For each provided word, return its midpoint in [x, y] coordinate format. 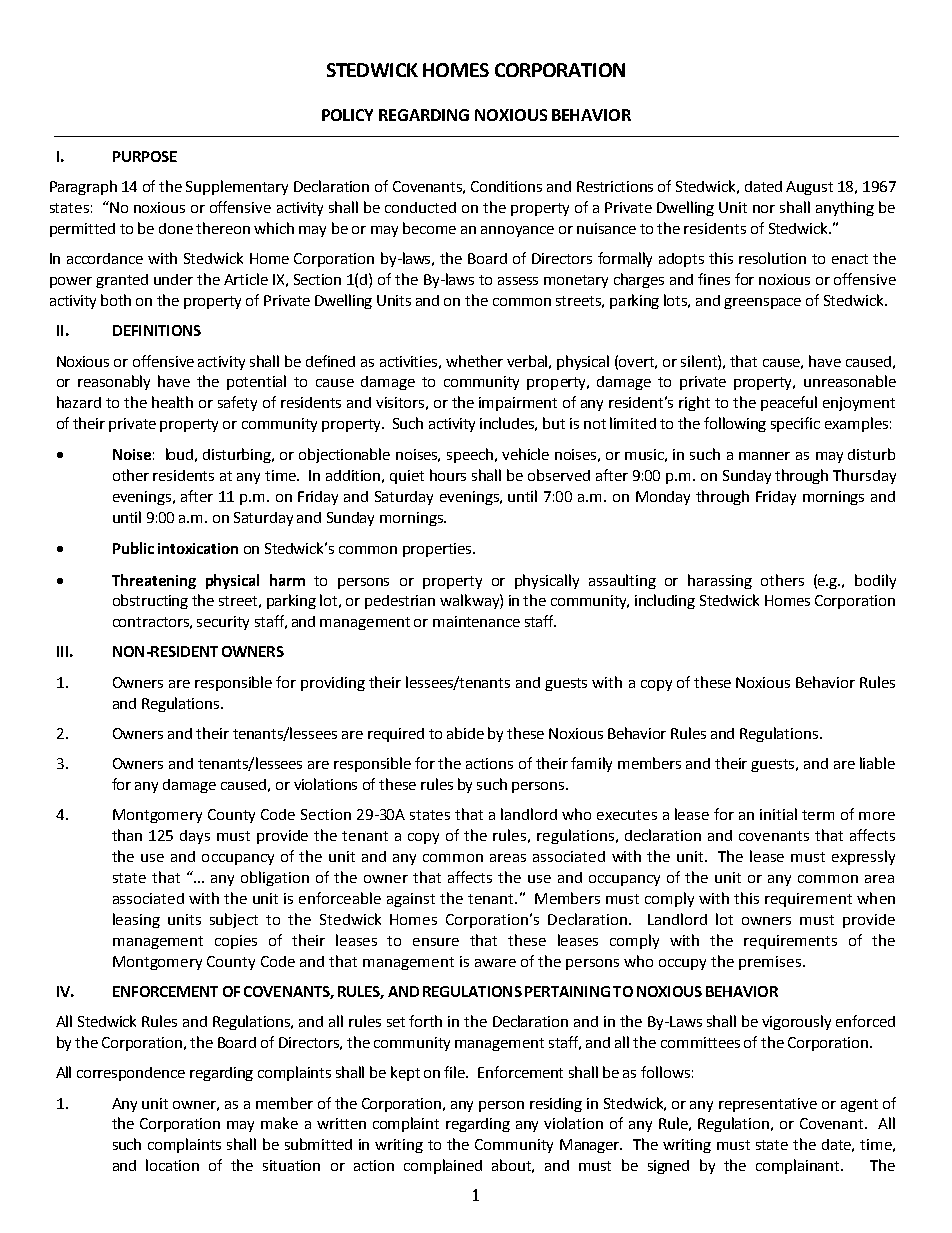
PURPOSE [145, 156]
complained [443, 1166]
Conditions [506, 186]
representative [768, 1105]
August [809, 188]
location [172, 1165]
